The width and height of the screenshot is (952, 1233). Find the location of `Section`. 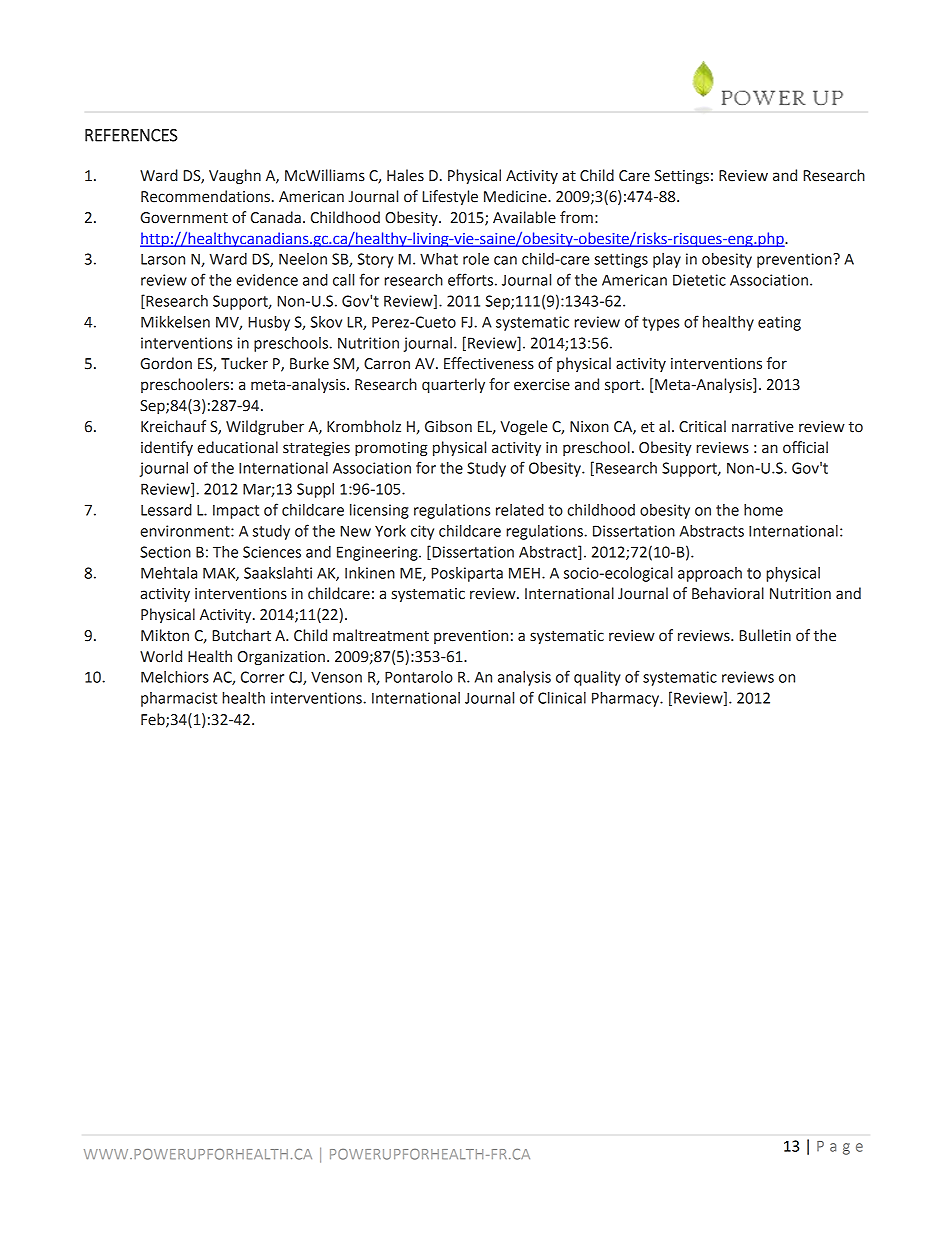

Section is located at coordinates (165, 552).
